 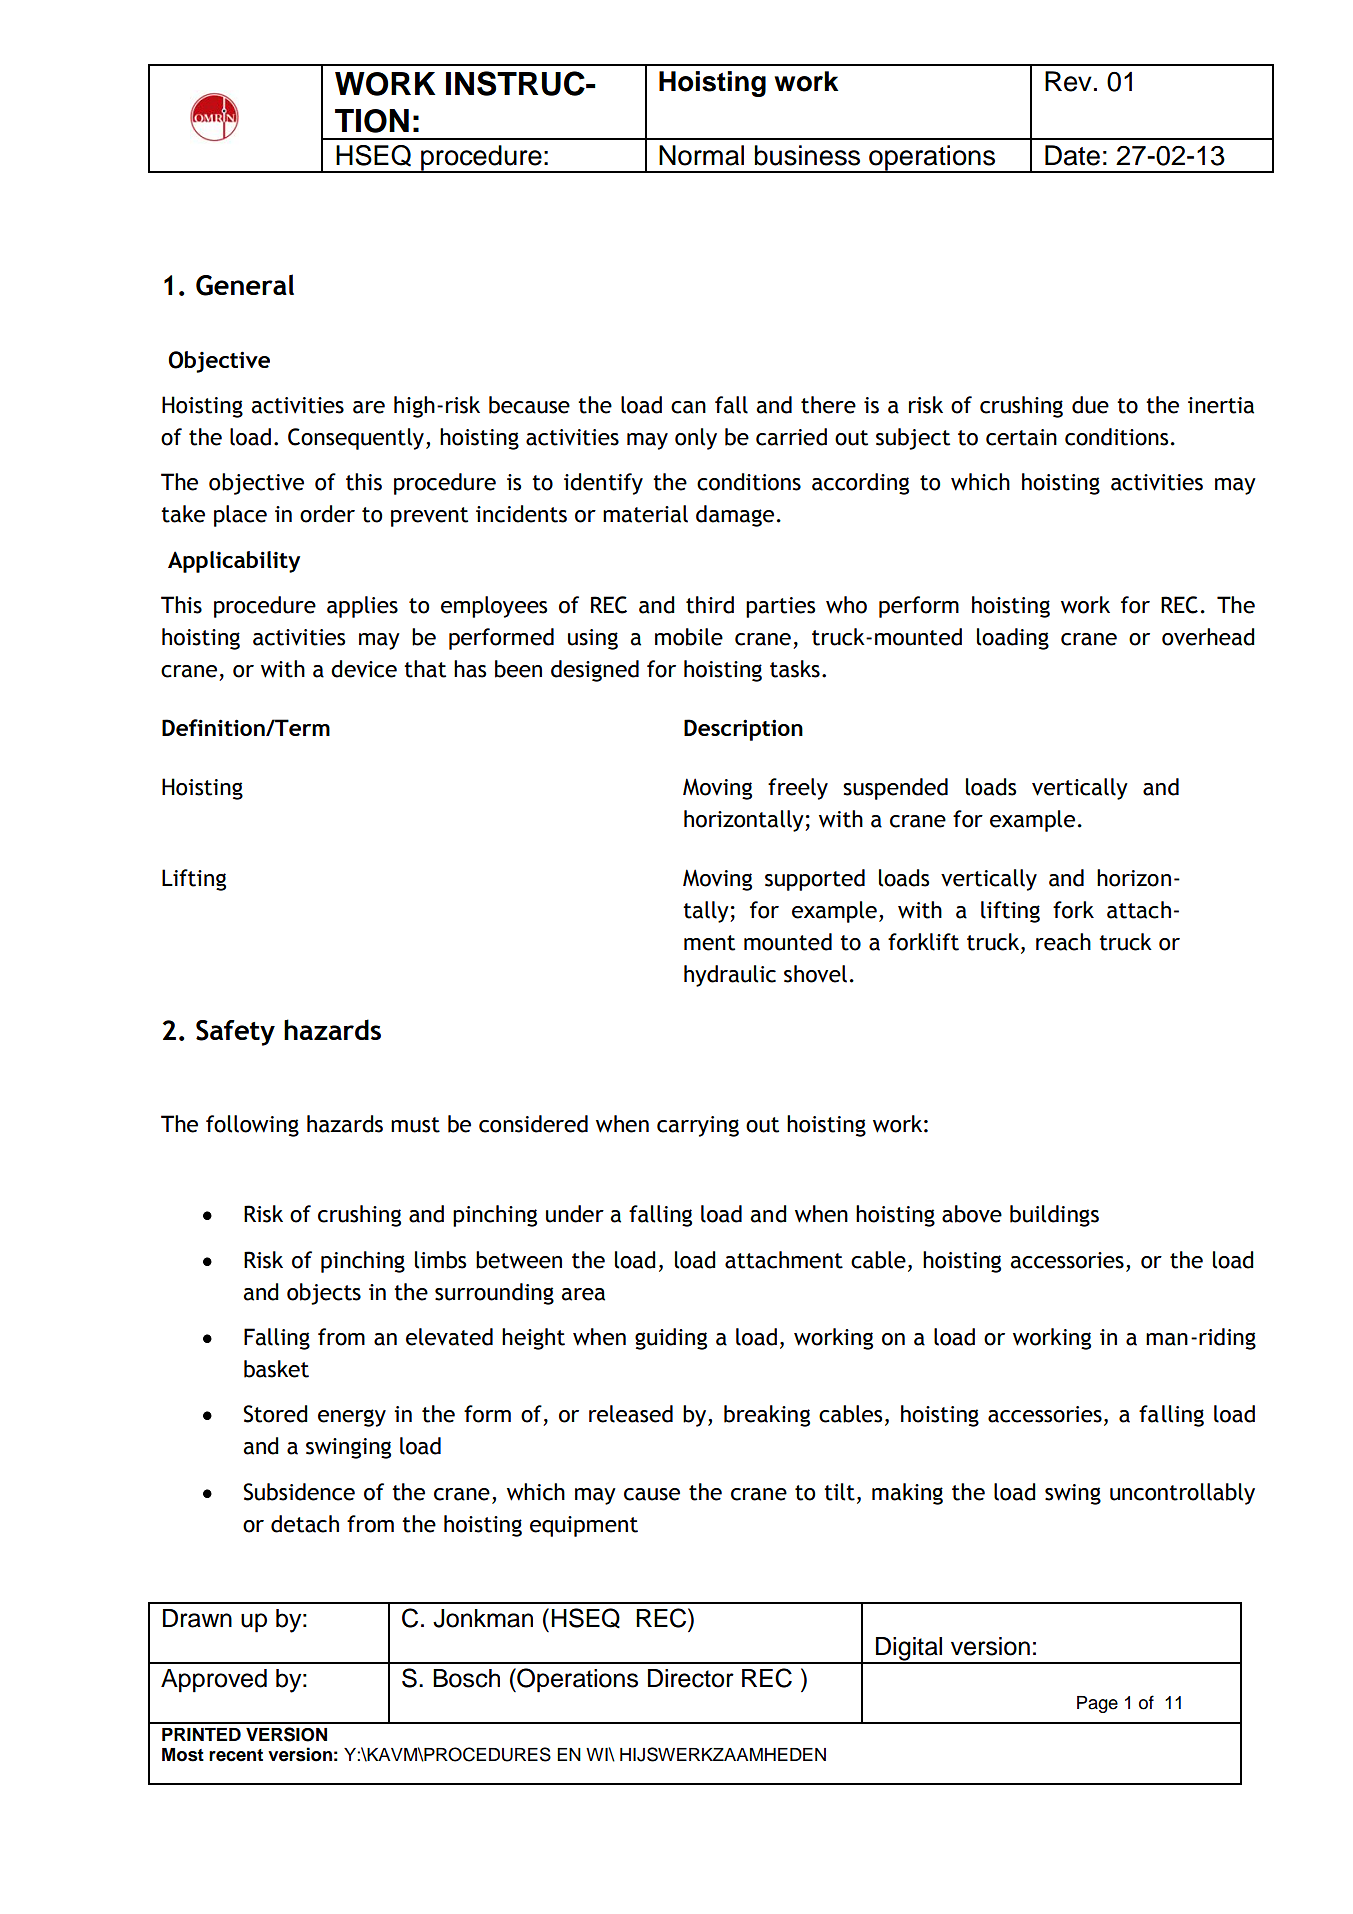 What do you see at coordinates (691, 1678) in the document?
I see `Director` at bounding box center [691, 1678].
